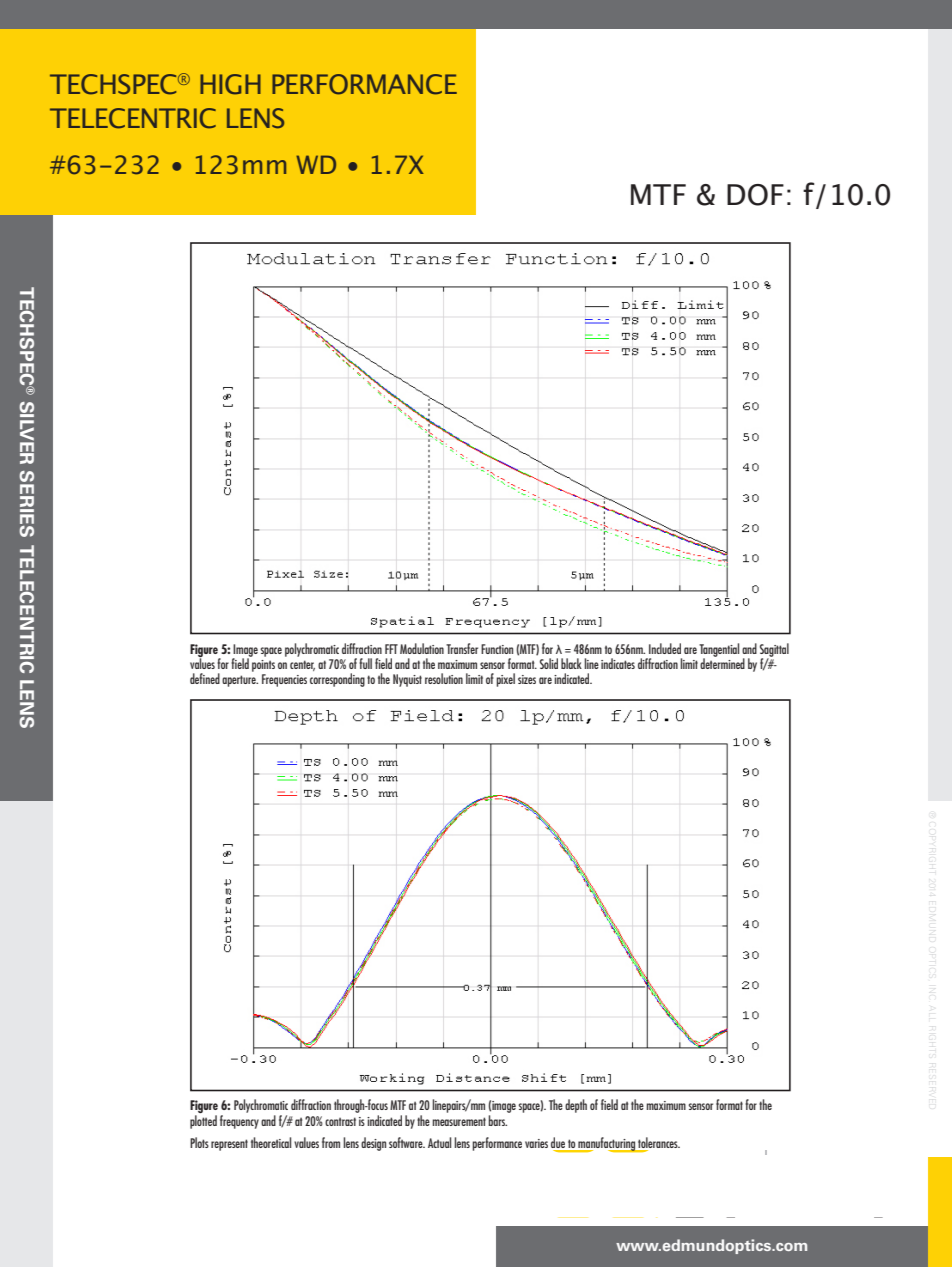 The height and width of the image is (1267, 952). What do you see at coordinates (755, 195) in the image?
I see `DOF` at bounding box center [755, 195].
